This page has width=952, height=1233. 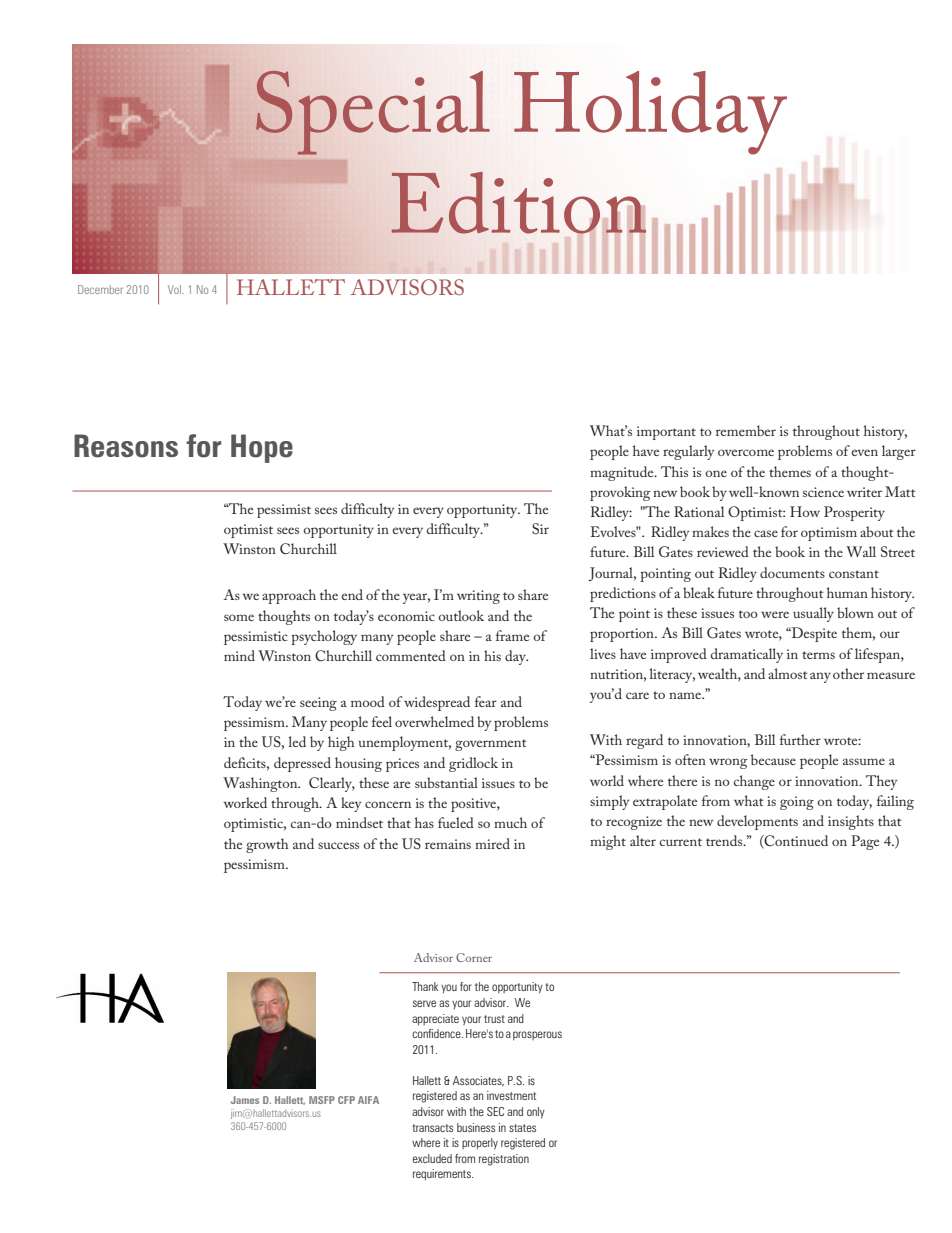 I want to click on Despite, so click(x=813, y=634).
